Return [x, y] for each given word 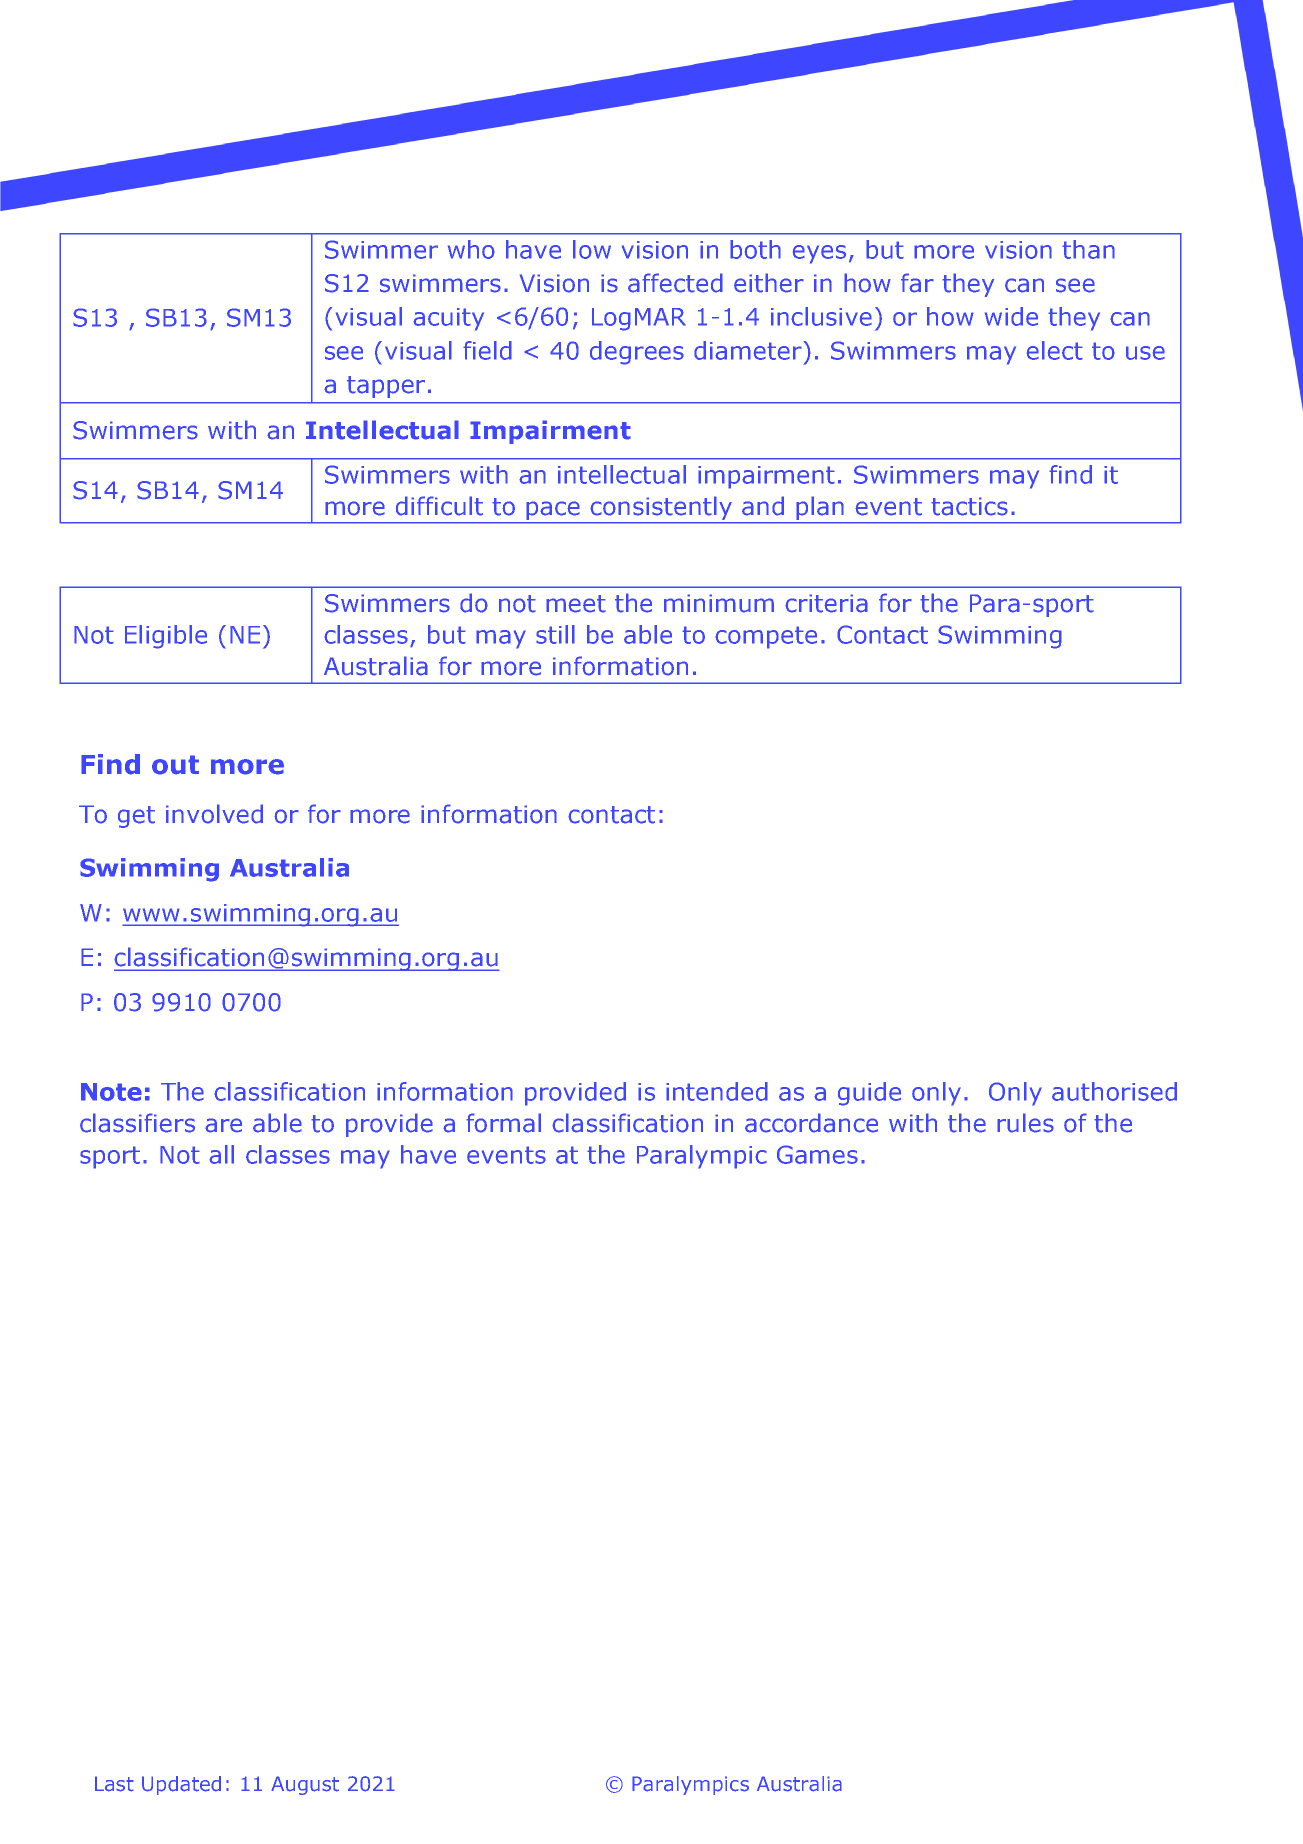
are [223, 1125]
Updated [181, 1785]
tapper [386, 387]
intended [717, 1091]
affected [675, 283]
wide [1011, 316]
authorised [1114, 1091]
